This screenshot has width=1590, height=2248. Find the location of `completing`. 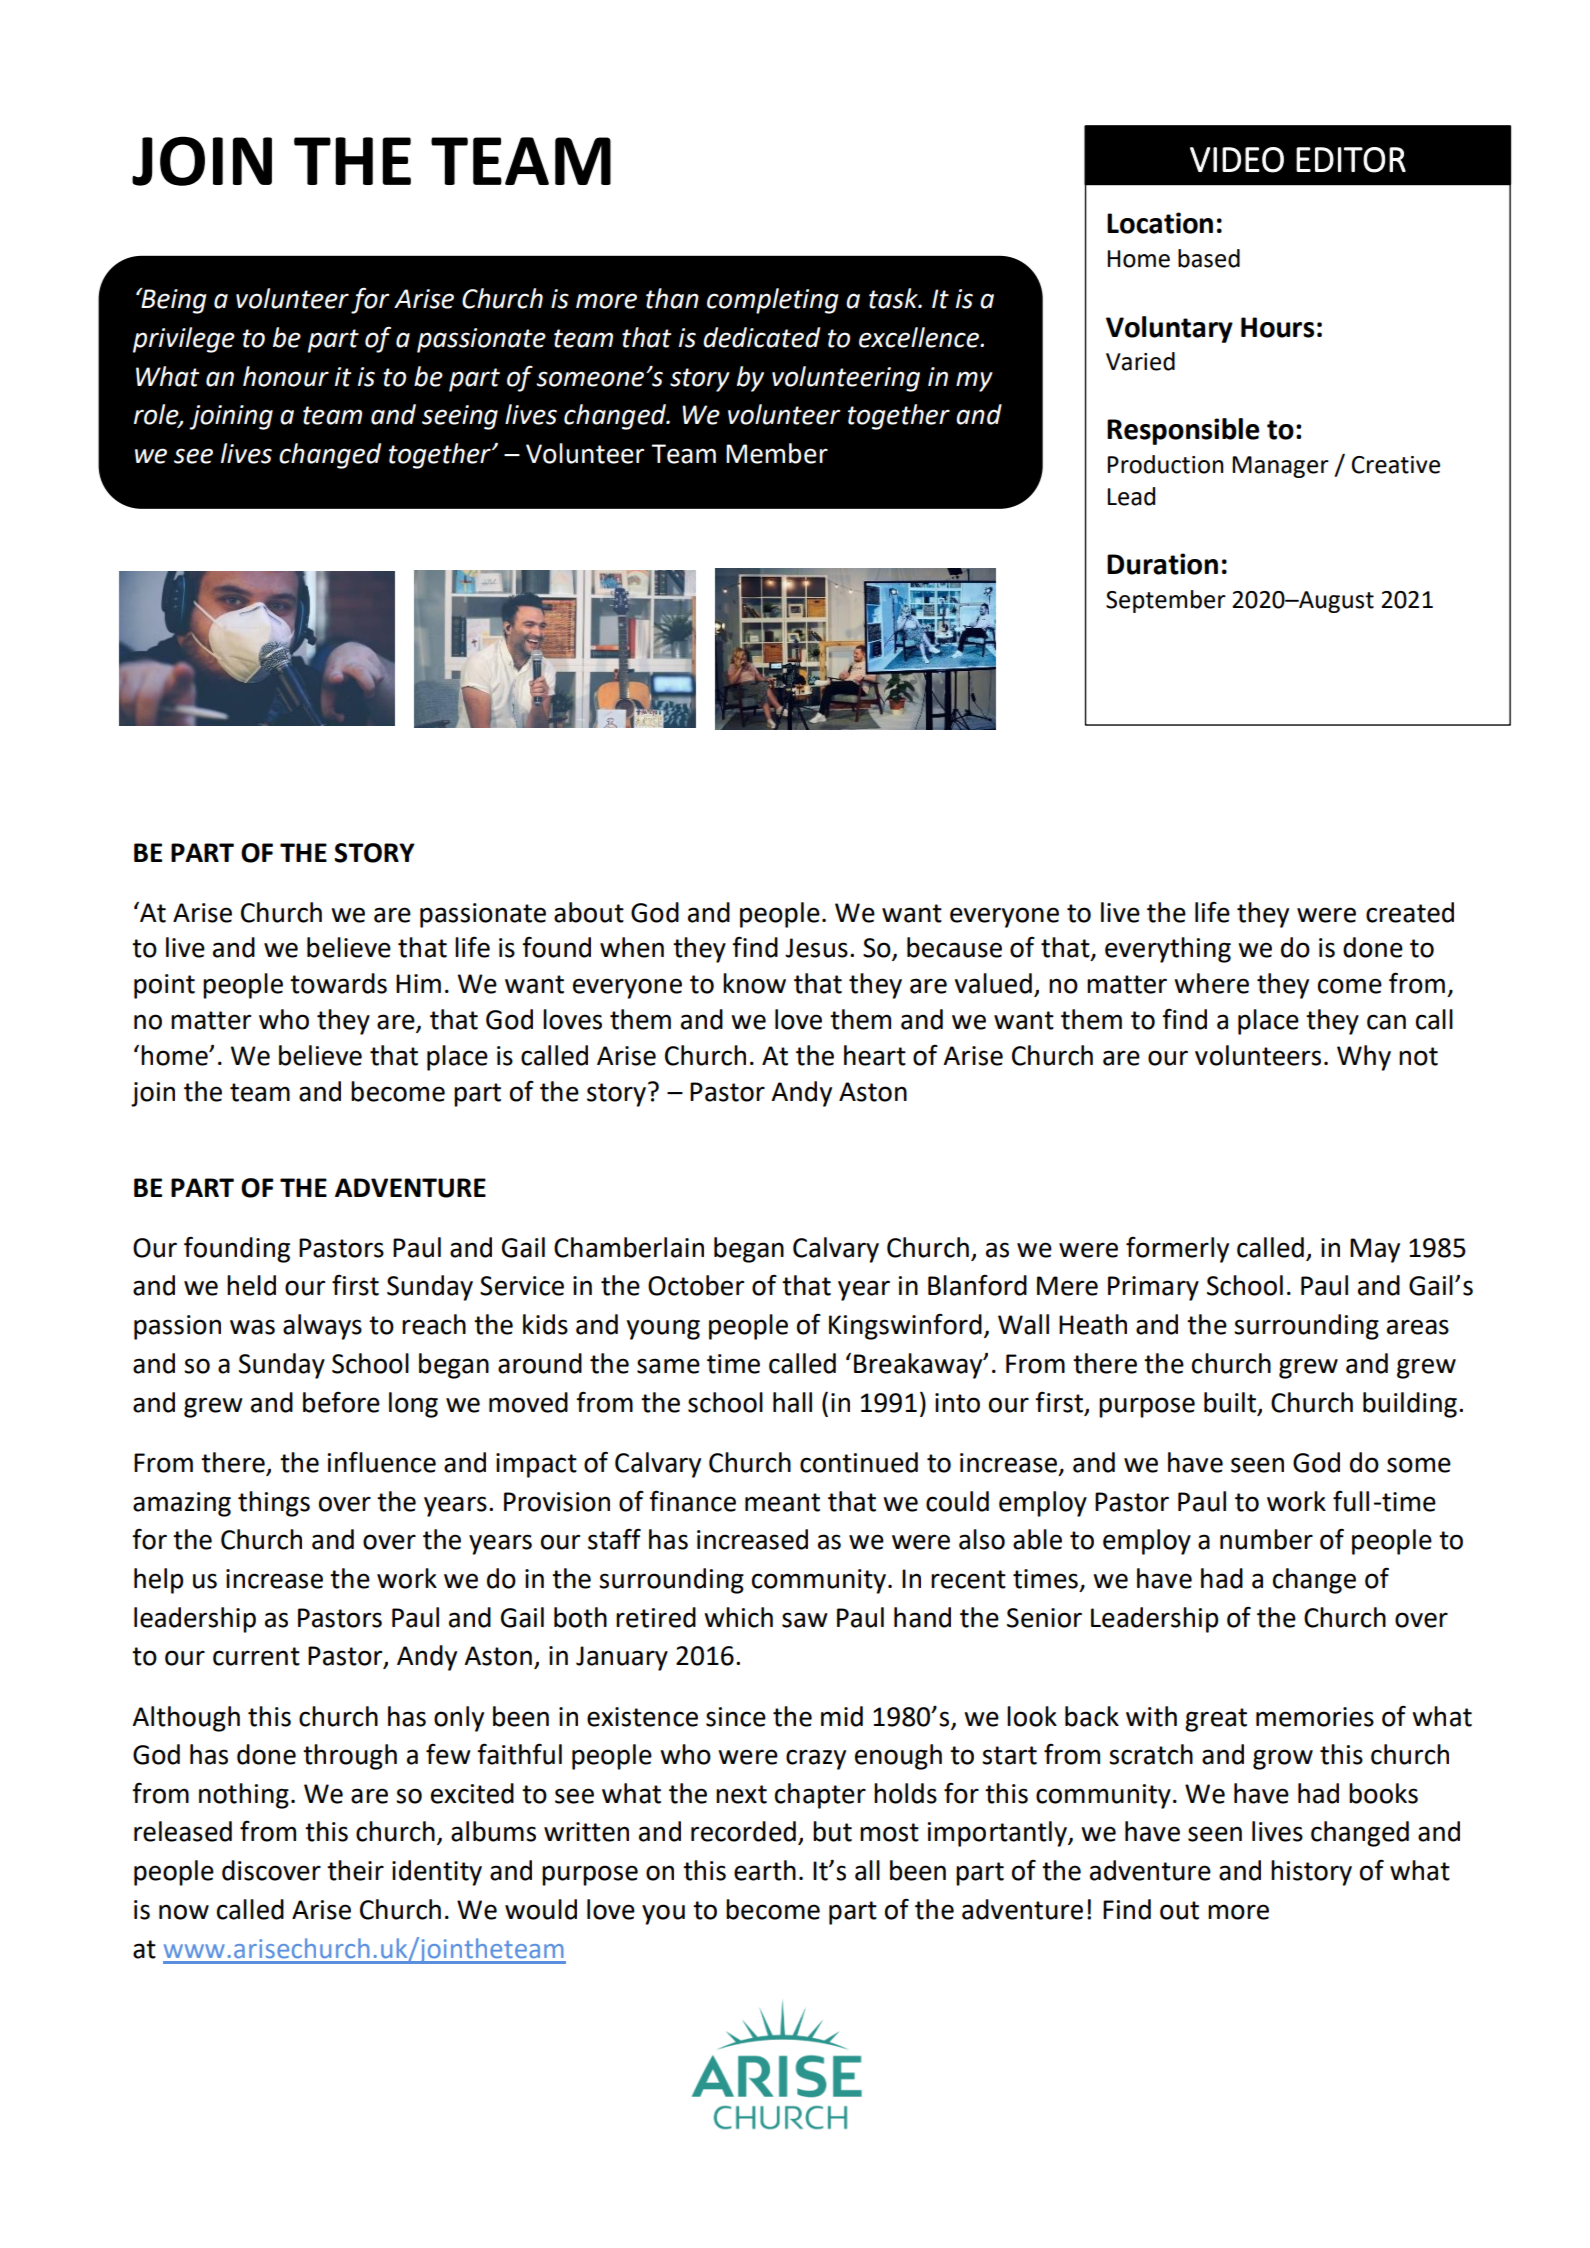

completing is located at coordinates (773, 301).
